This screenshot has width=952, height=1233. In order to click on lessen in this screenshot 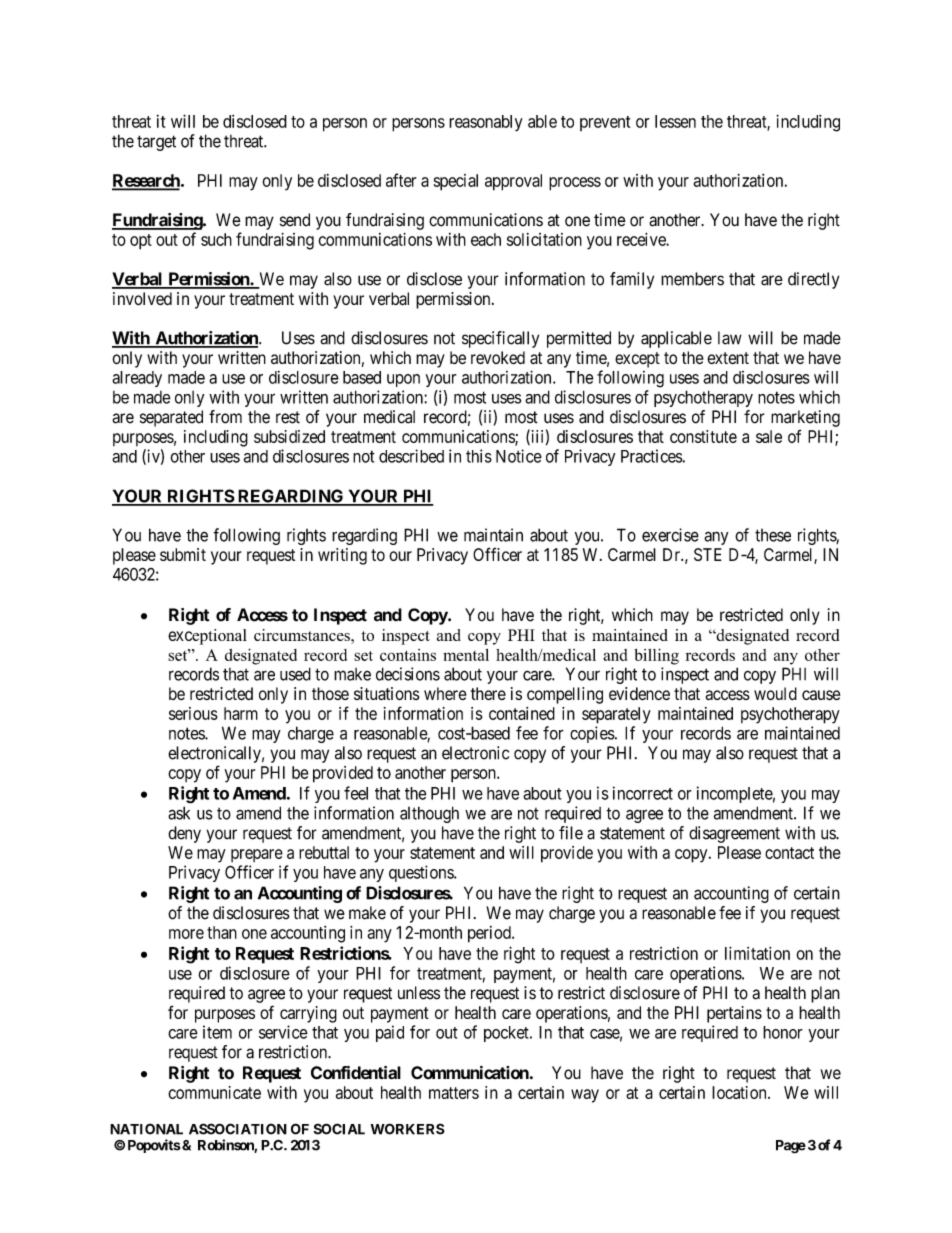, I will do `click(675, 121)`.
